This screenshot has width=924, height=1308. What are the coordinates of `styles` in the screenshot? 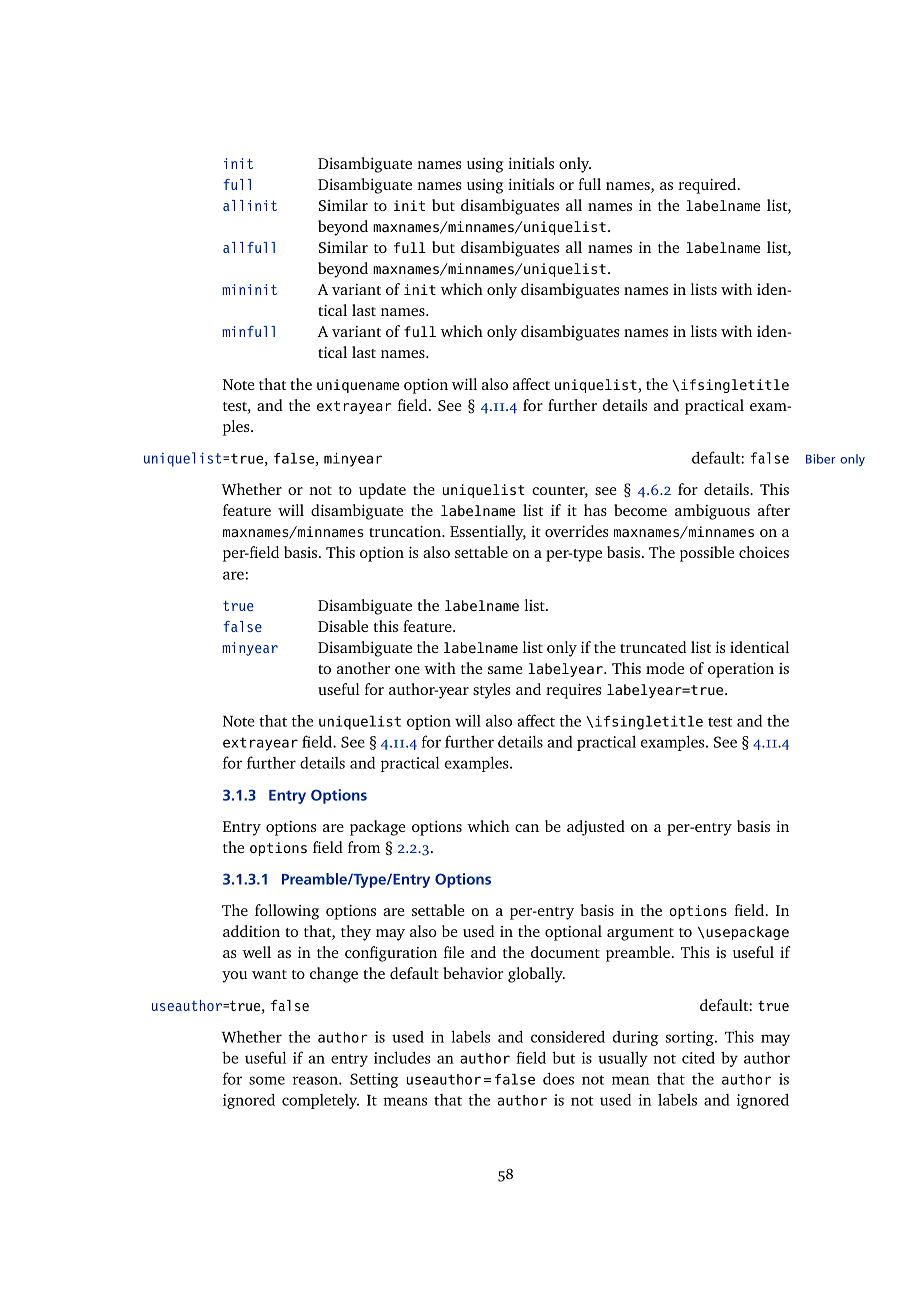 It's located at (492, 691).
